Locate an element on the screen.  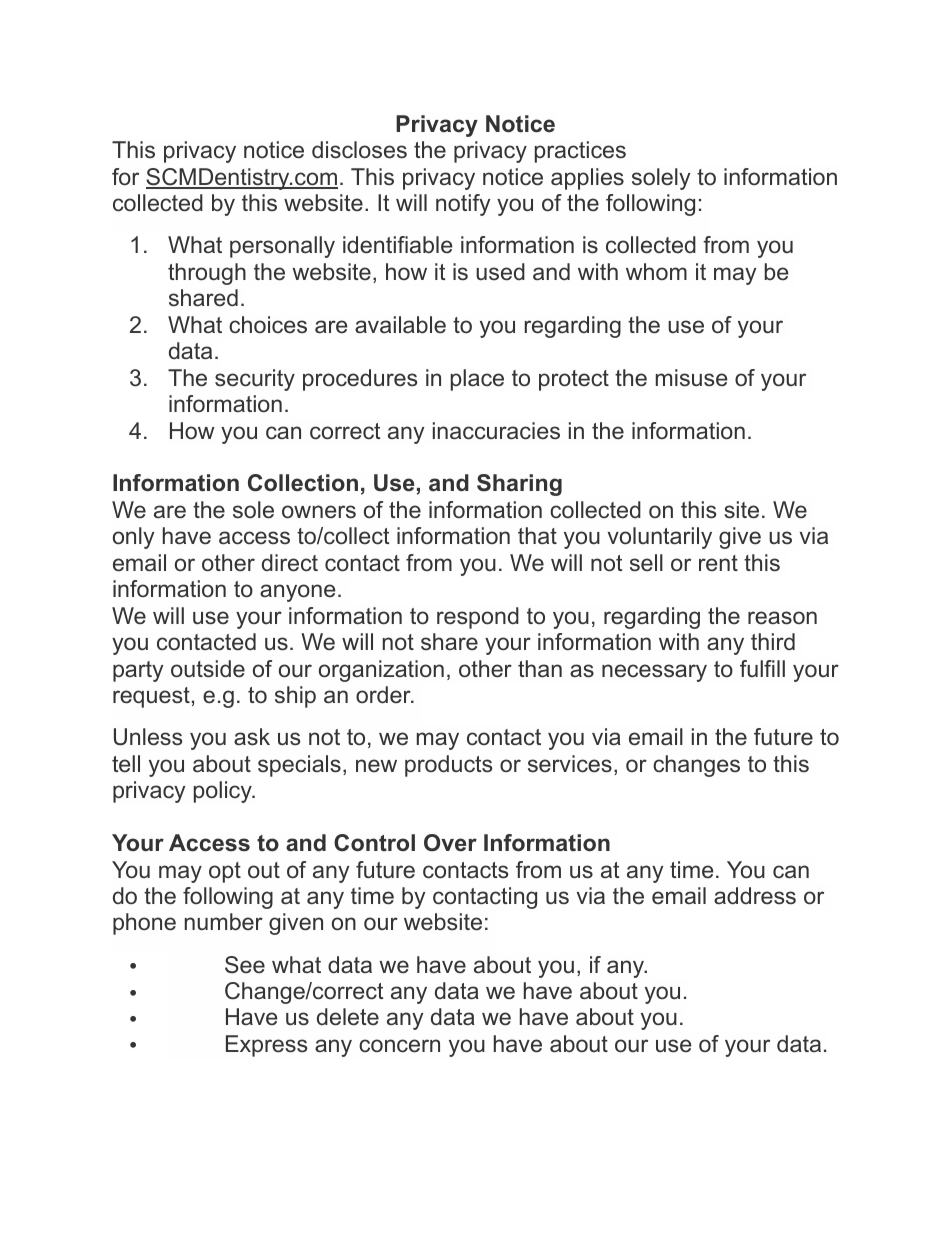
respond is located at coordinates (478, 618).
